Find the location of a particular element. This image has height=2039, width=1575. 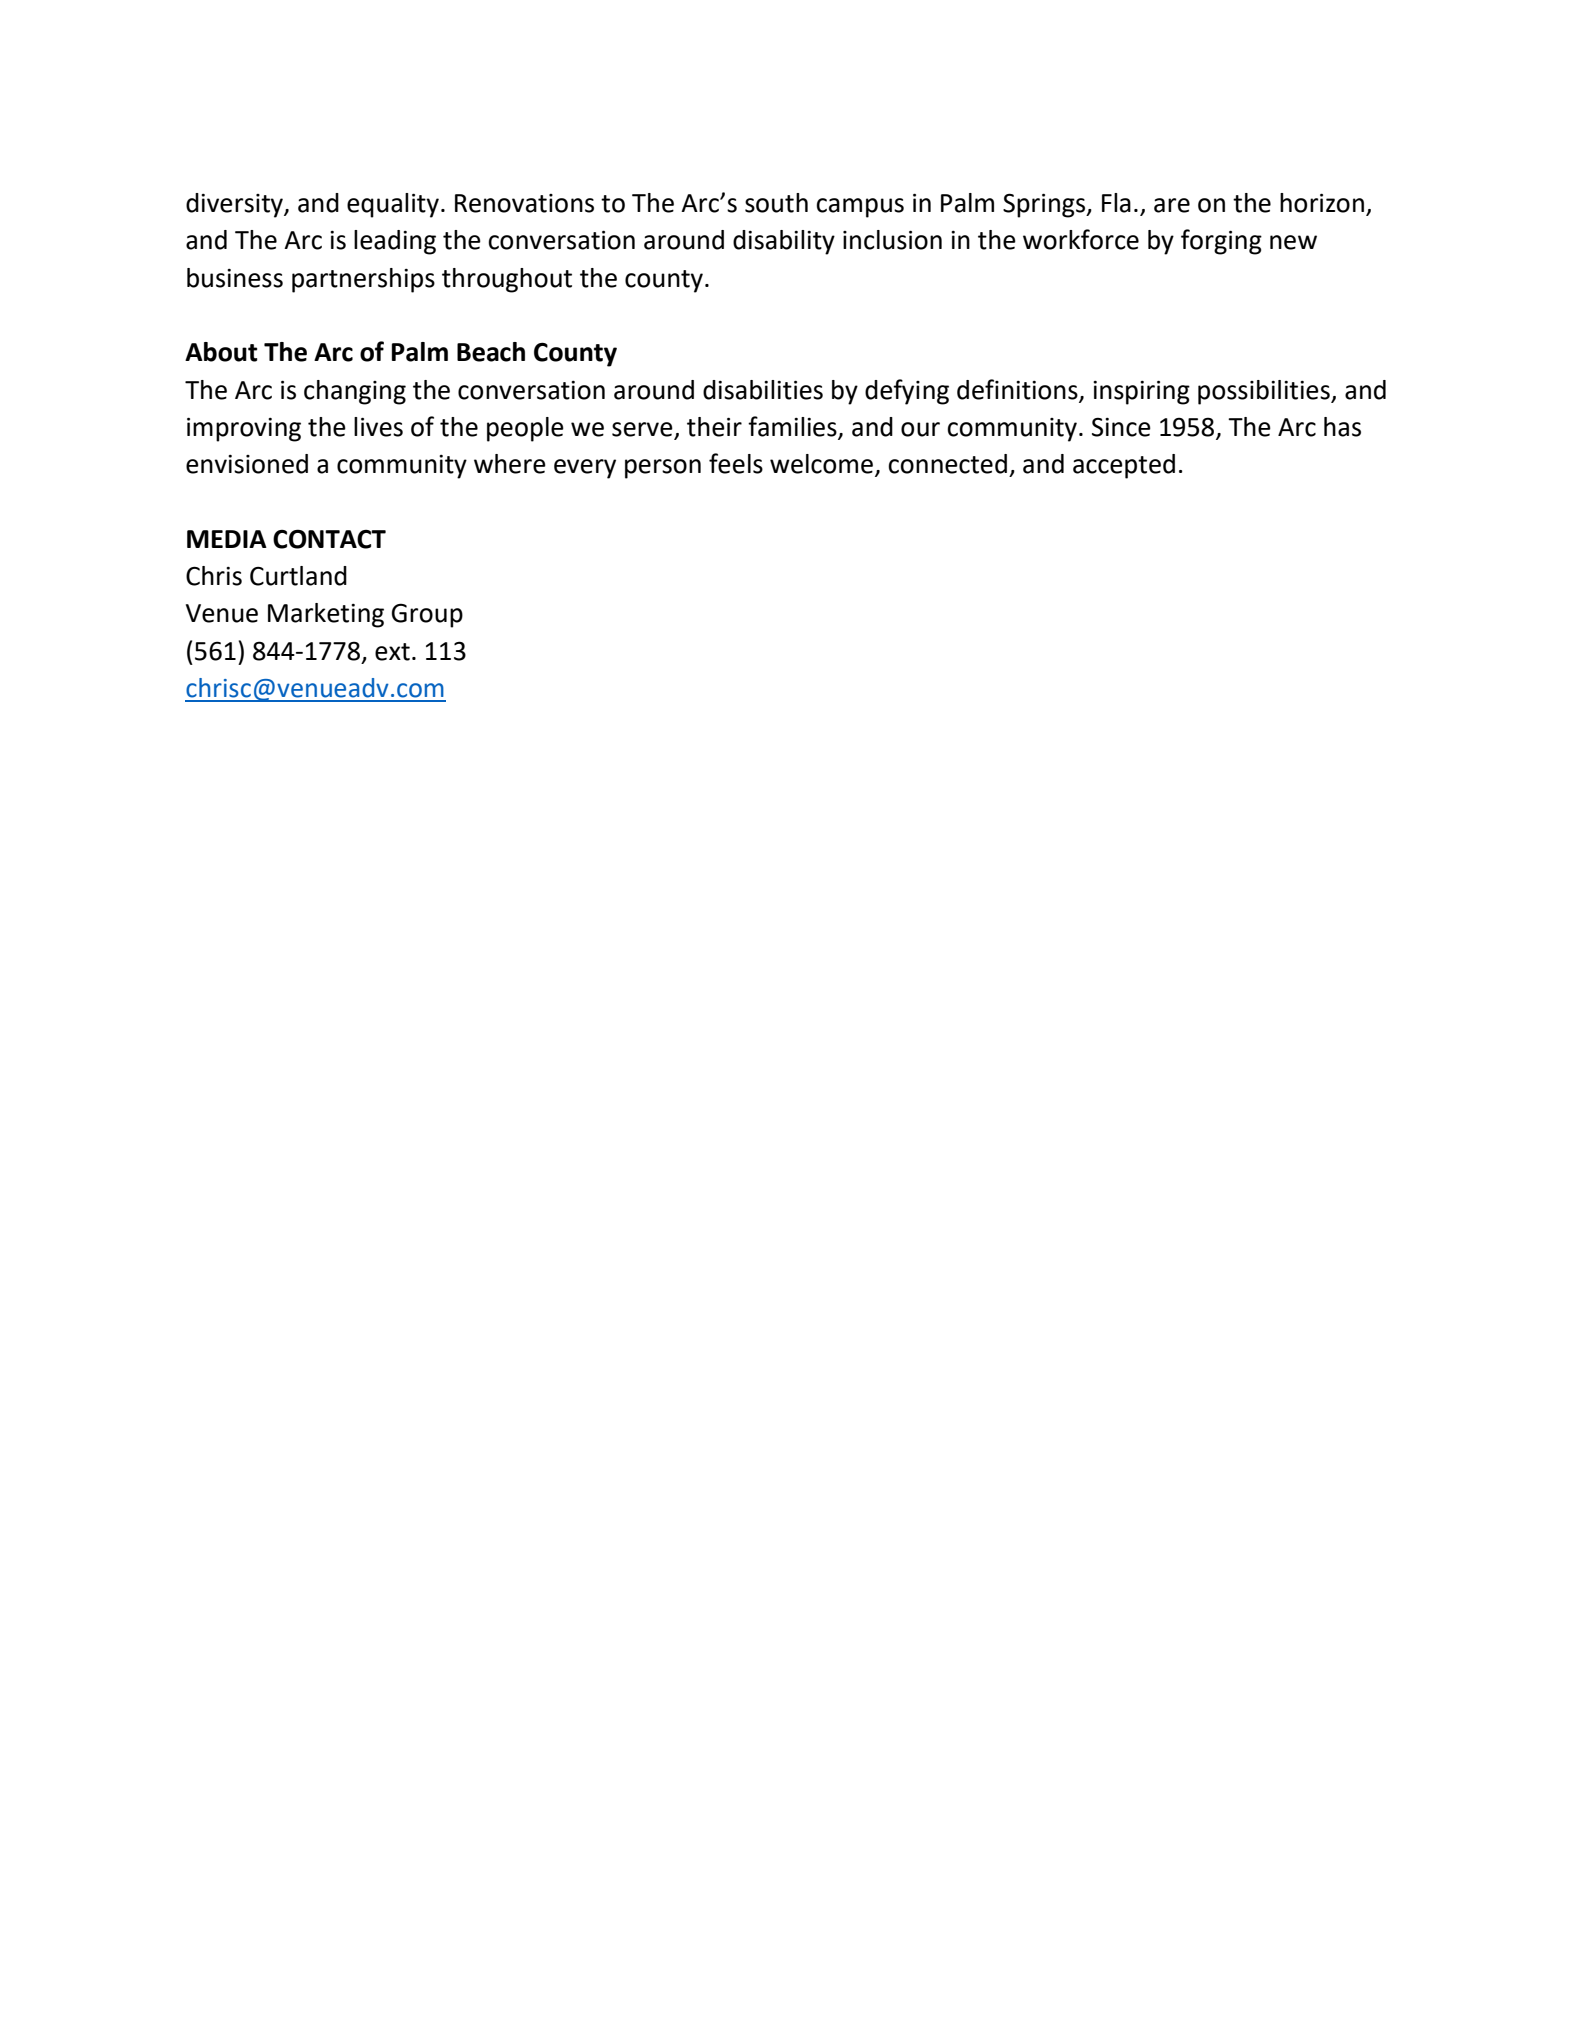

equality is located at coordinates (393, 205).
